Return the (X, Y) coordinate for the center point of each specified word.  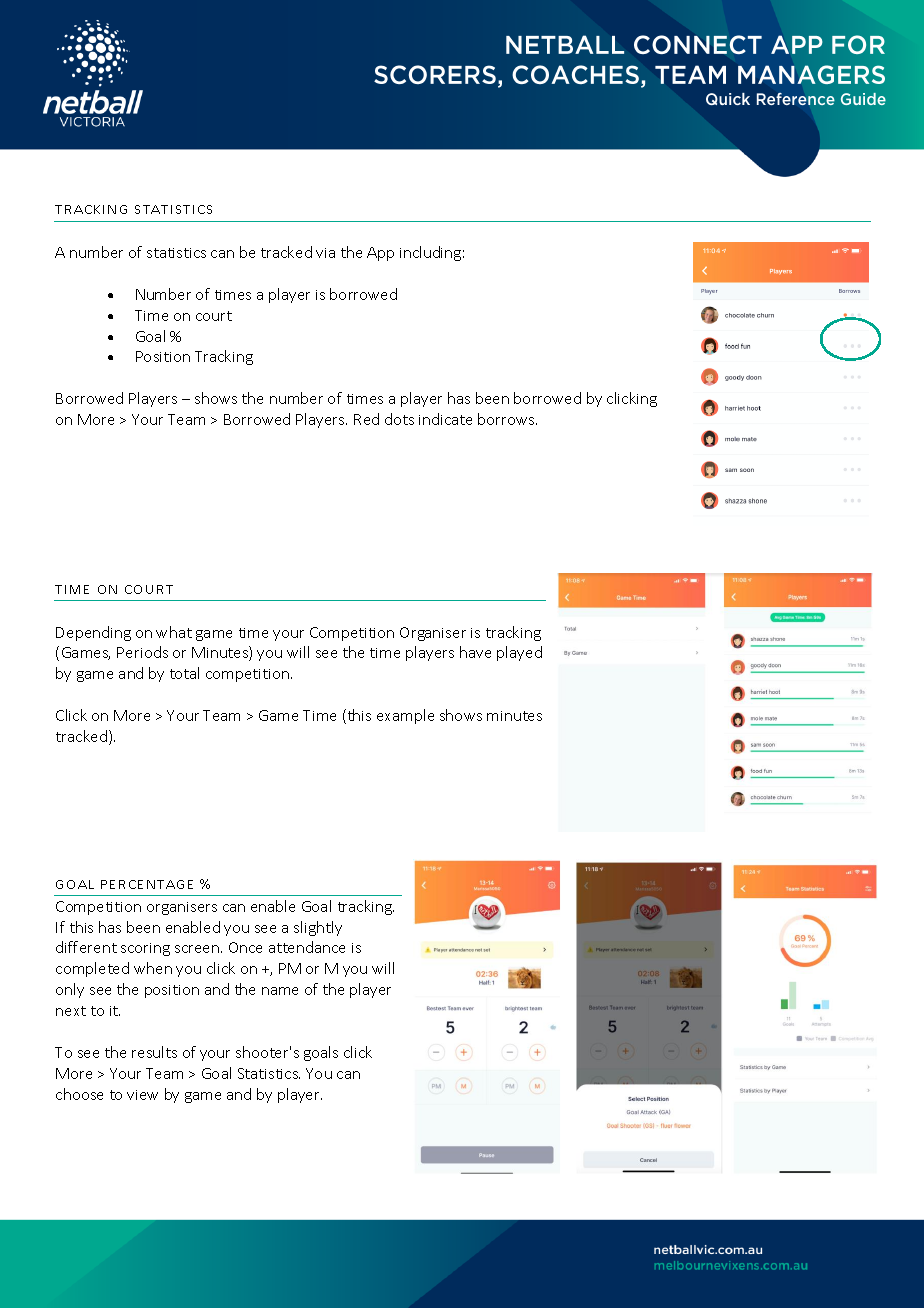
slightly (318, 928)
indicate (445, 419)
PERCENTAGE (147, 884)
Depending (93, 633)
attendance (307, 947)
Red (366, 419)
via (325, 253)
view (142, 1095)
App (380, 254)
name (280, 991)
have (475, 652)
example (405, 716)
